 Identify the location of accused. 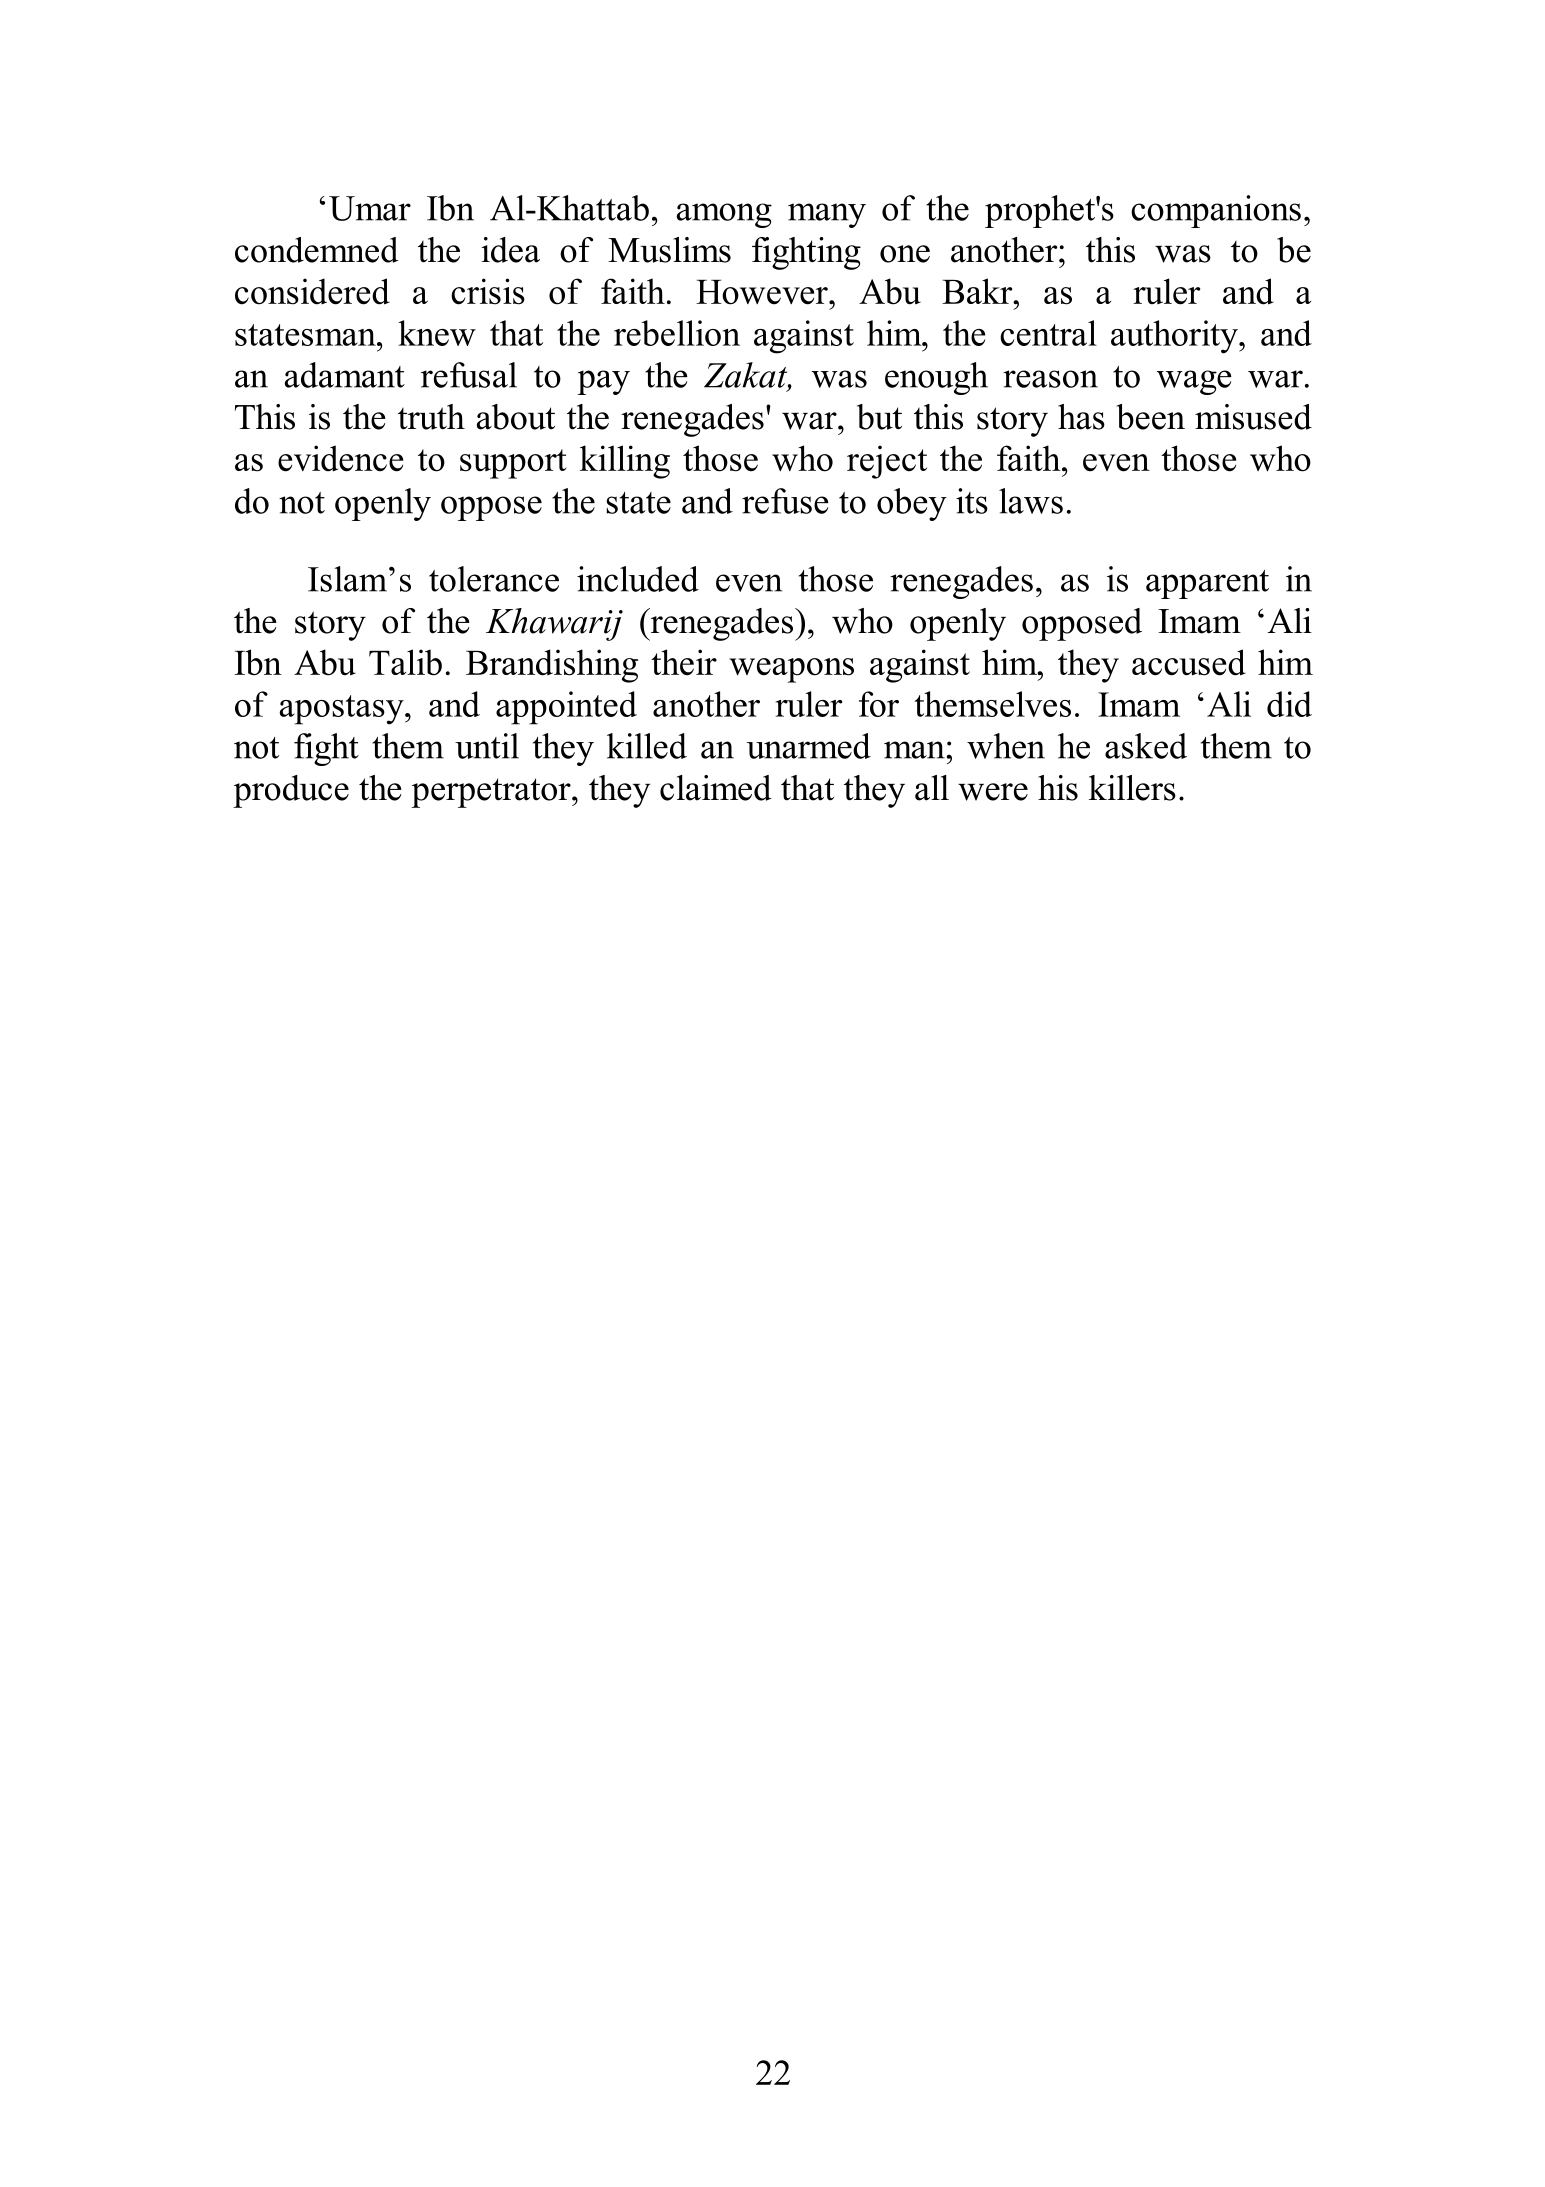
(1189, 662).
